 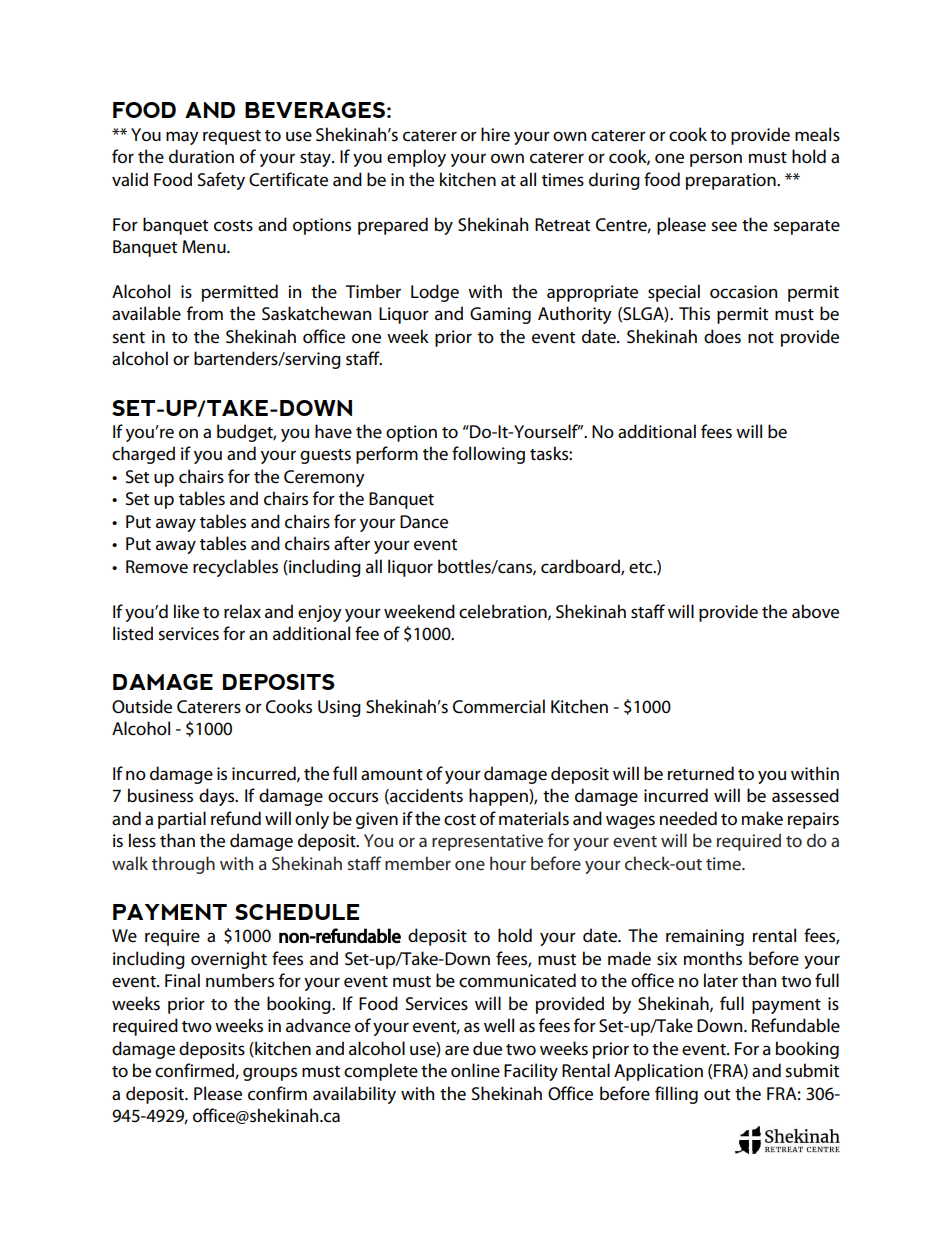 I want to click on remaining, so click(x=705, y=937).
